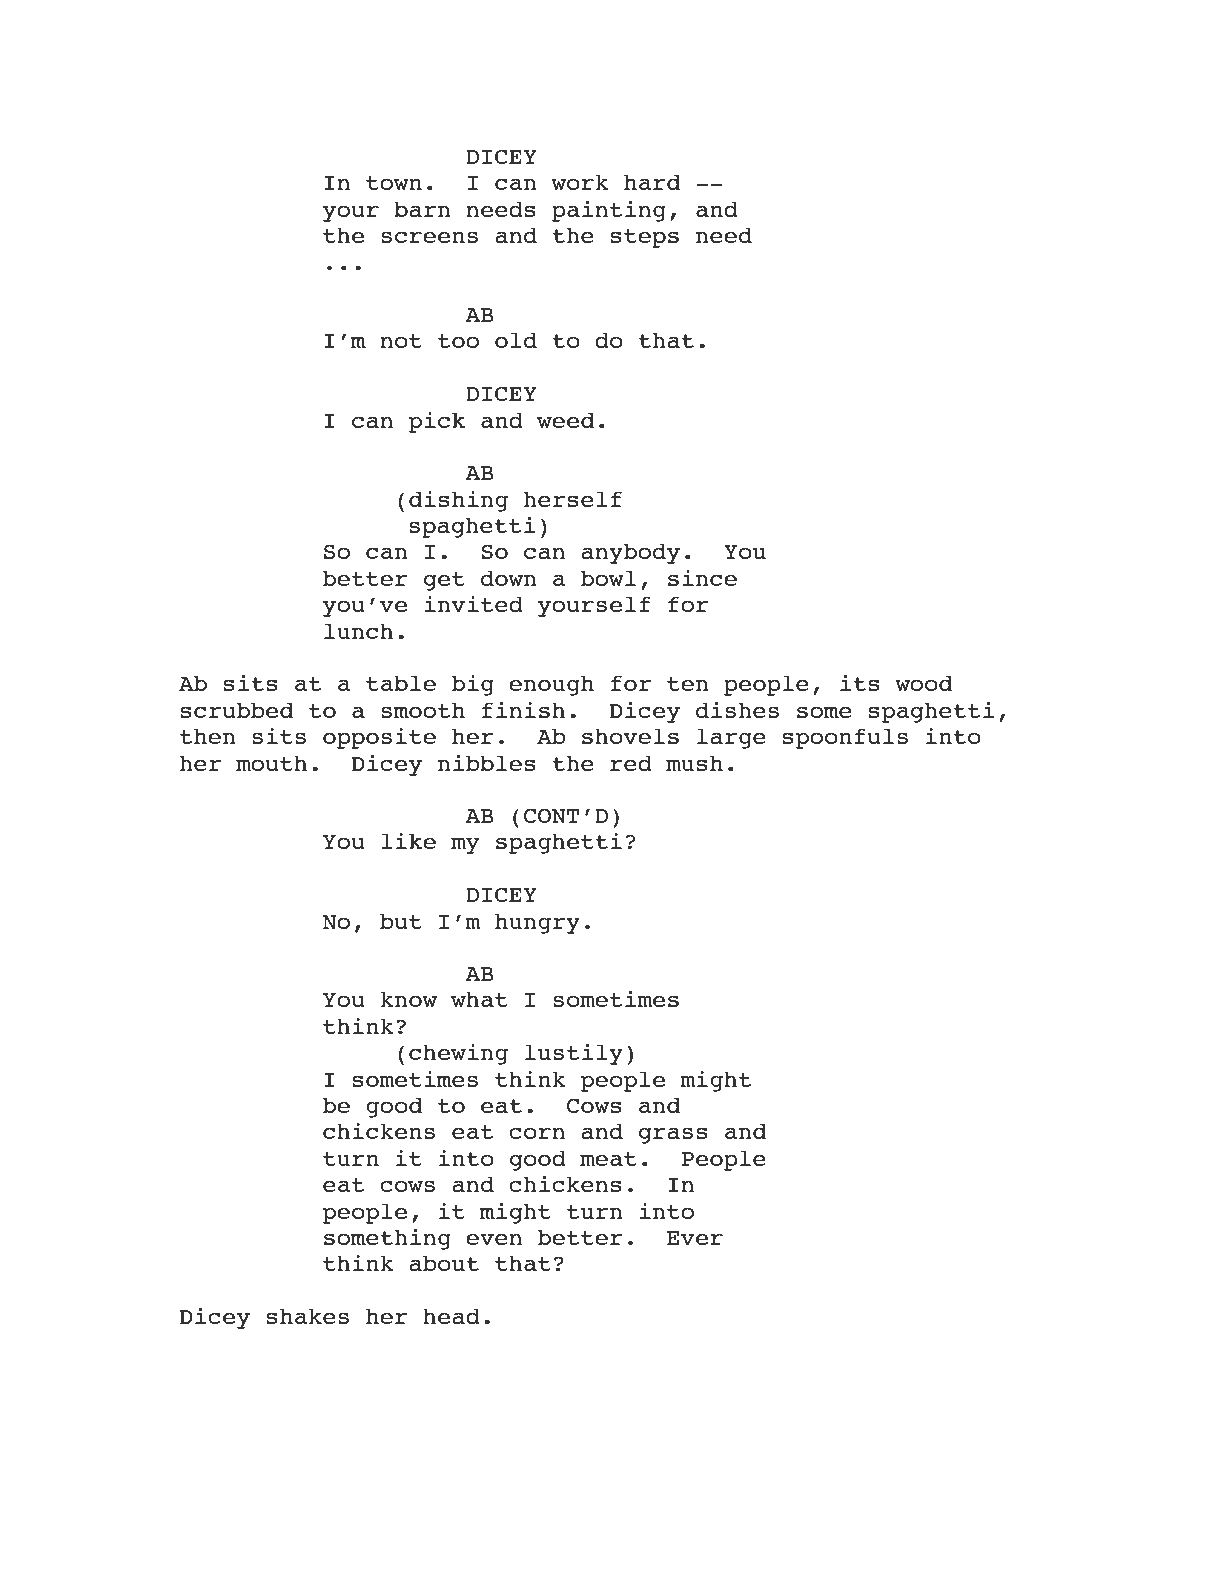 The image size is (1218, 1576). I want to click on hungry, so click(537, 923).
